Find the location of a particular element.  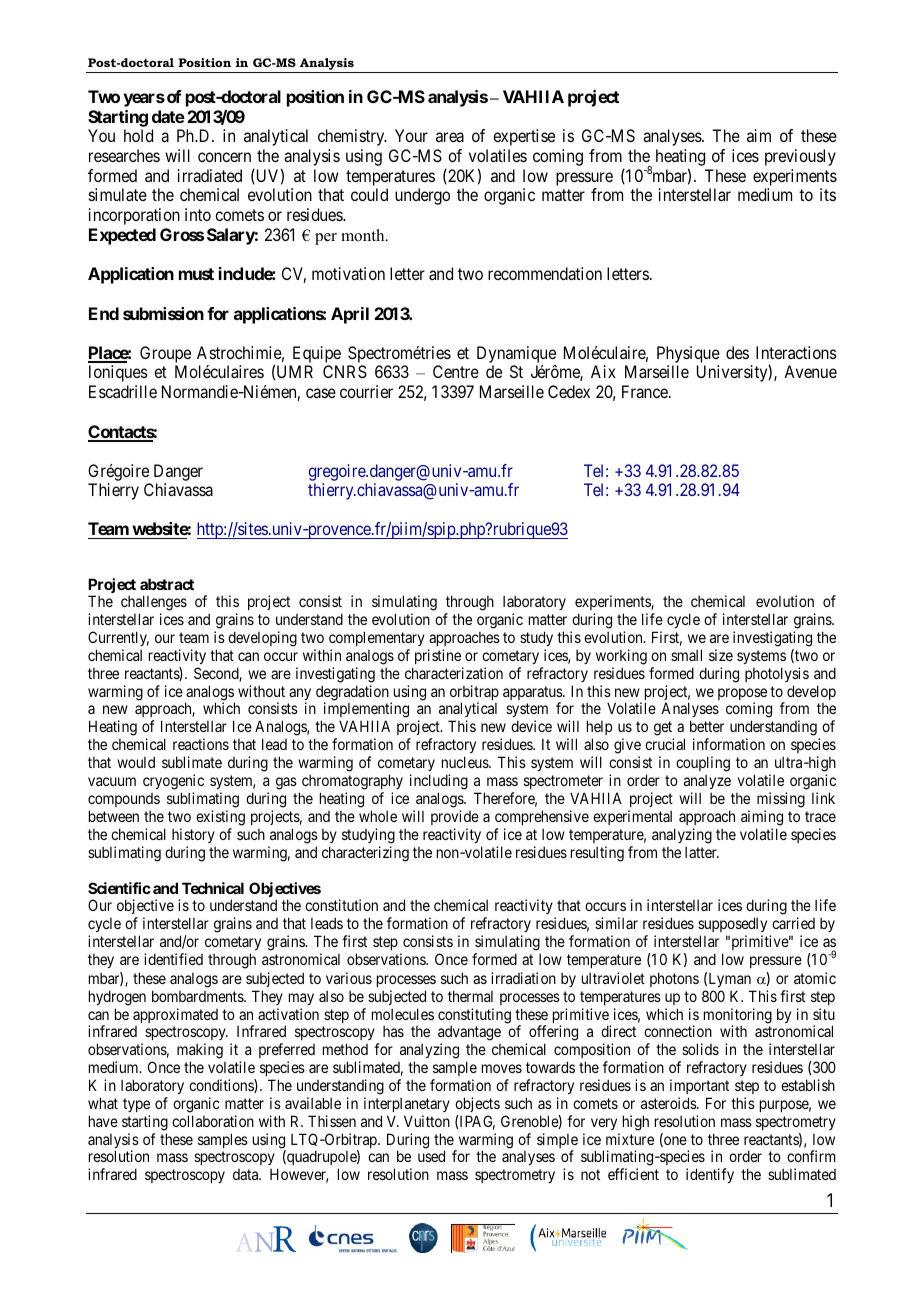

irradiated is located at coordinates (210, 175).
